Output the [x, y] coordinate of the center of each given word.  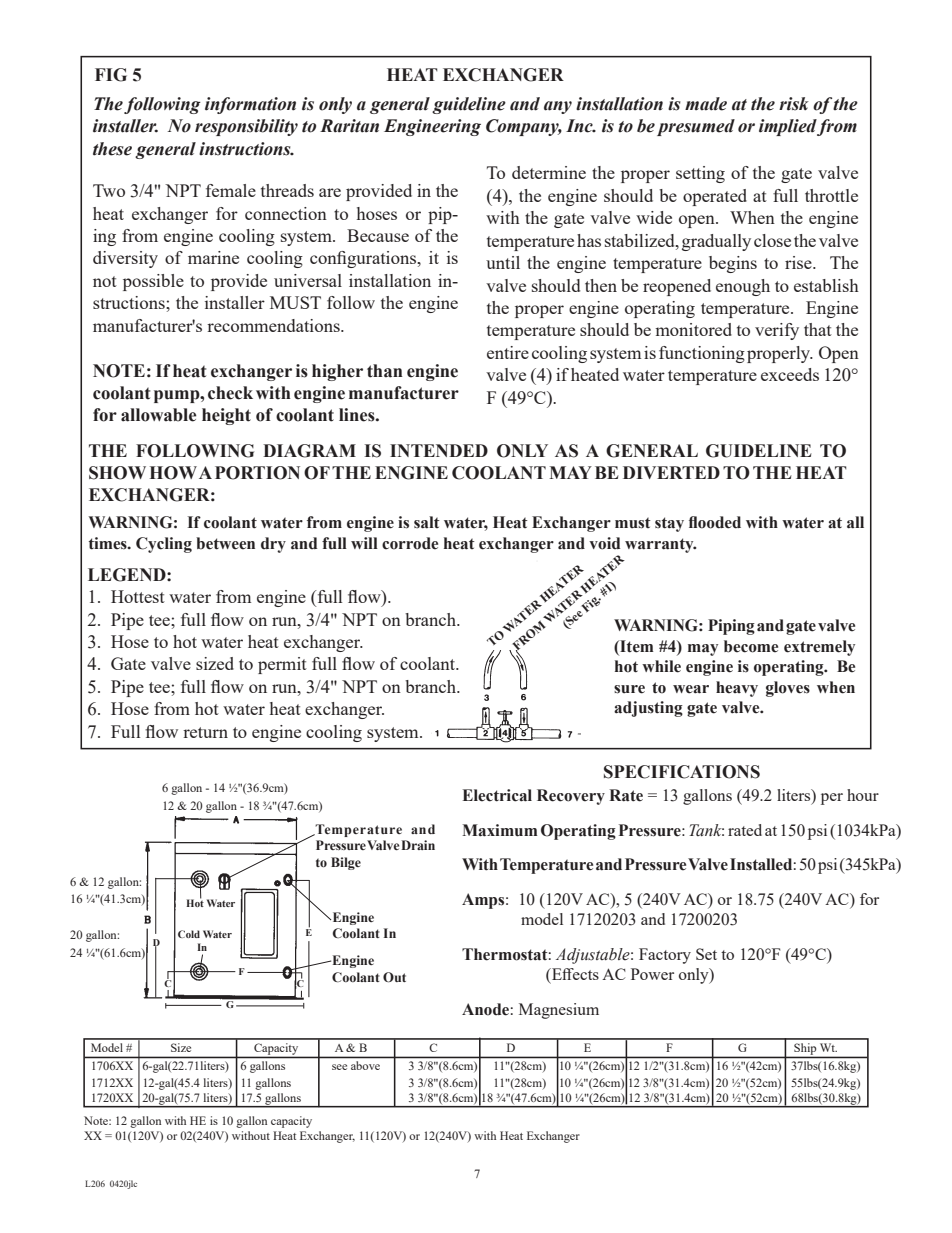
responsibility [246, 127]
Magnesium [559, 1011]
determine [549, 172]
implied [788, 127]
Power [652, 974]
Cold [189, 934]
